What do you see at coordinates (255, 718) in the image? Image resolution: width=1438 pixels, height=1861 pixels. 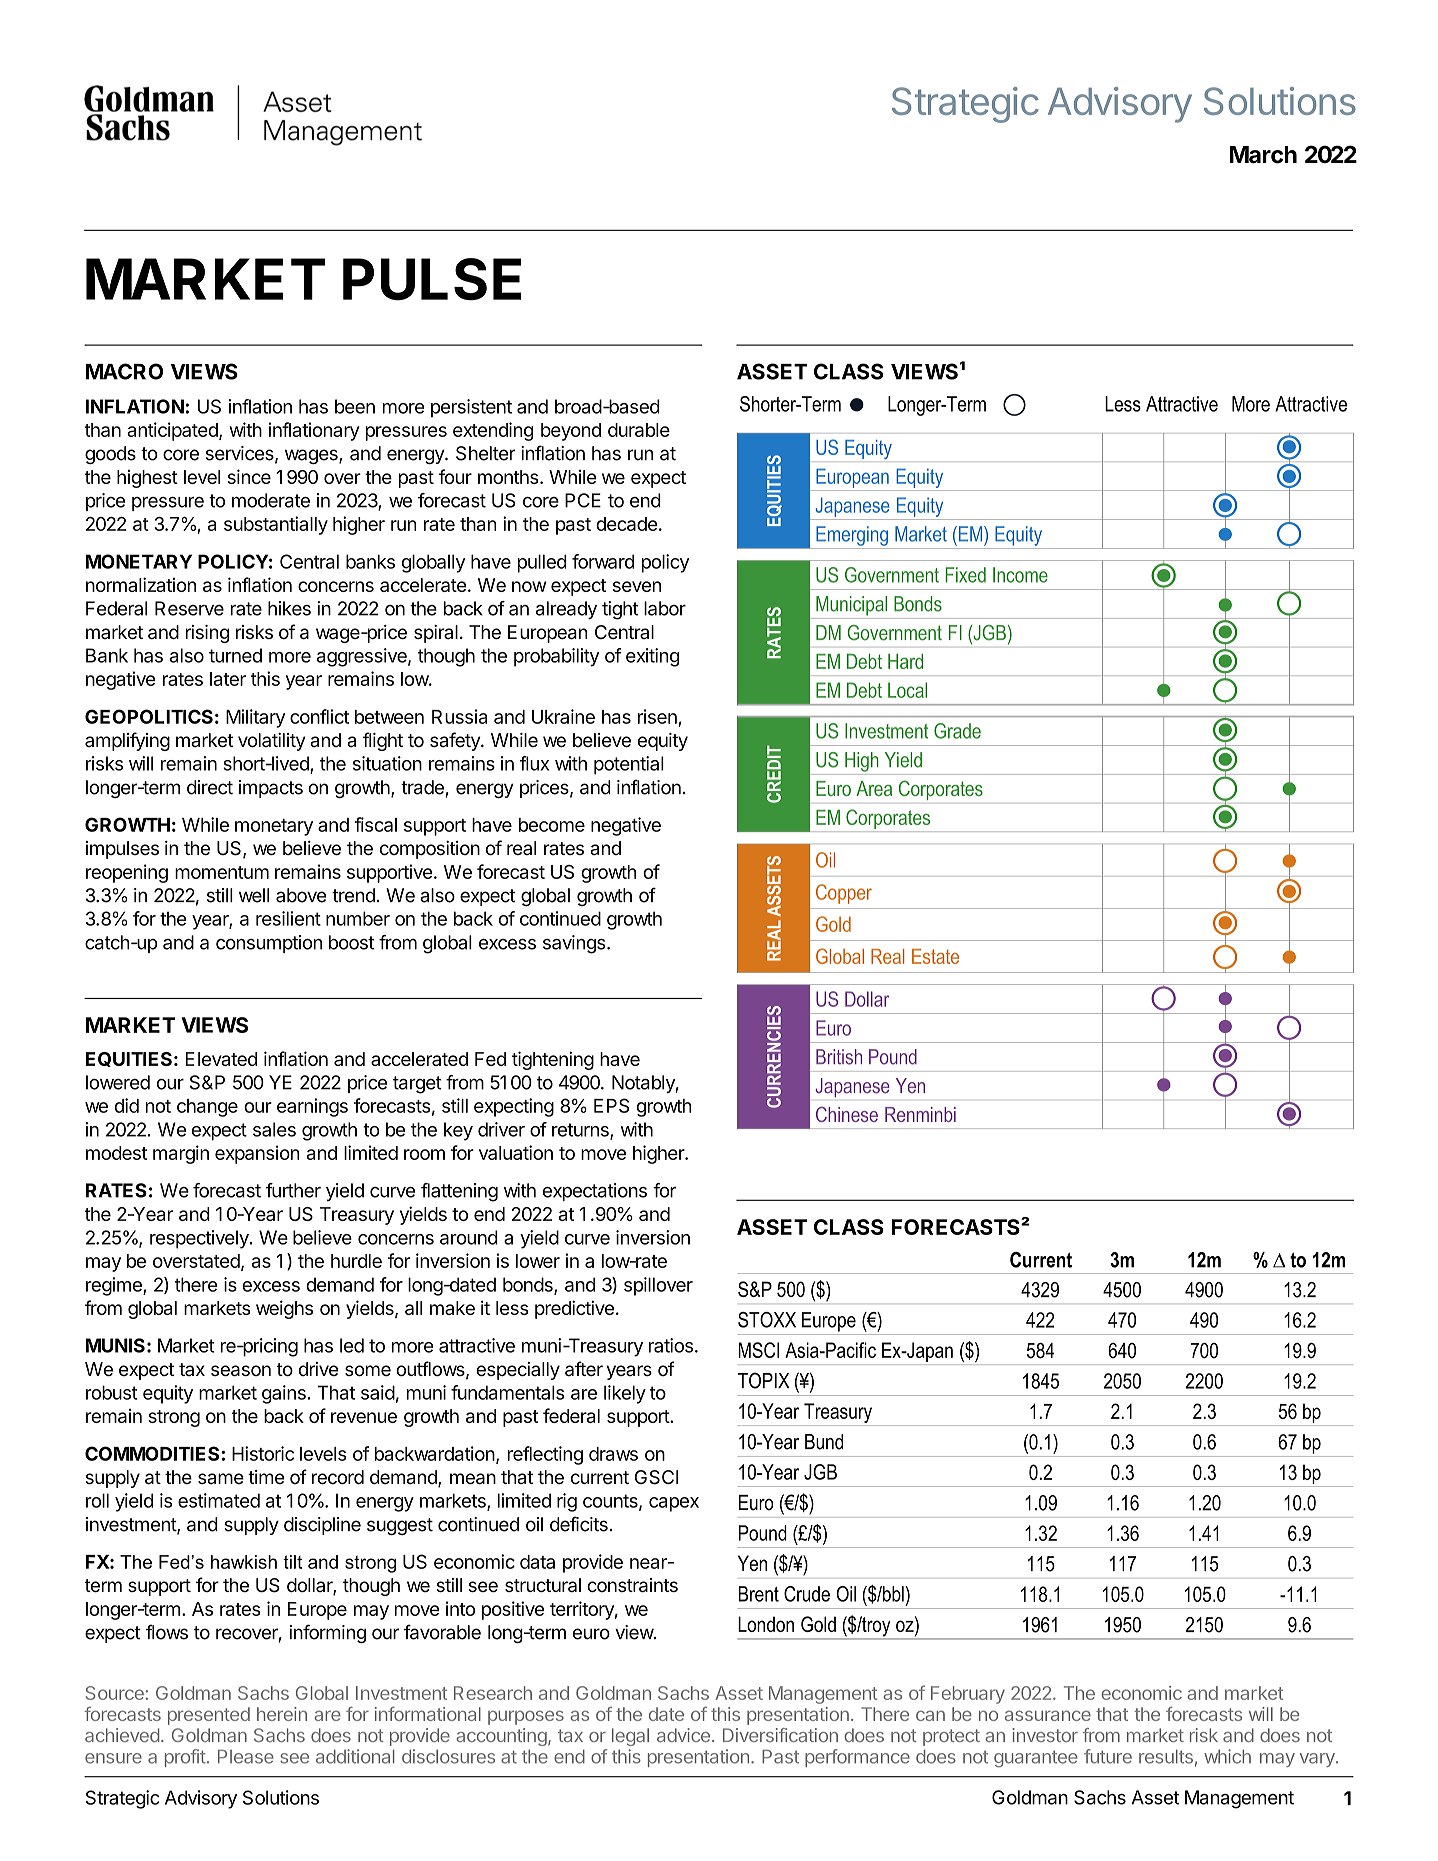 I see `Military` at bounding box center [255, 718].
